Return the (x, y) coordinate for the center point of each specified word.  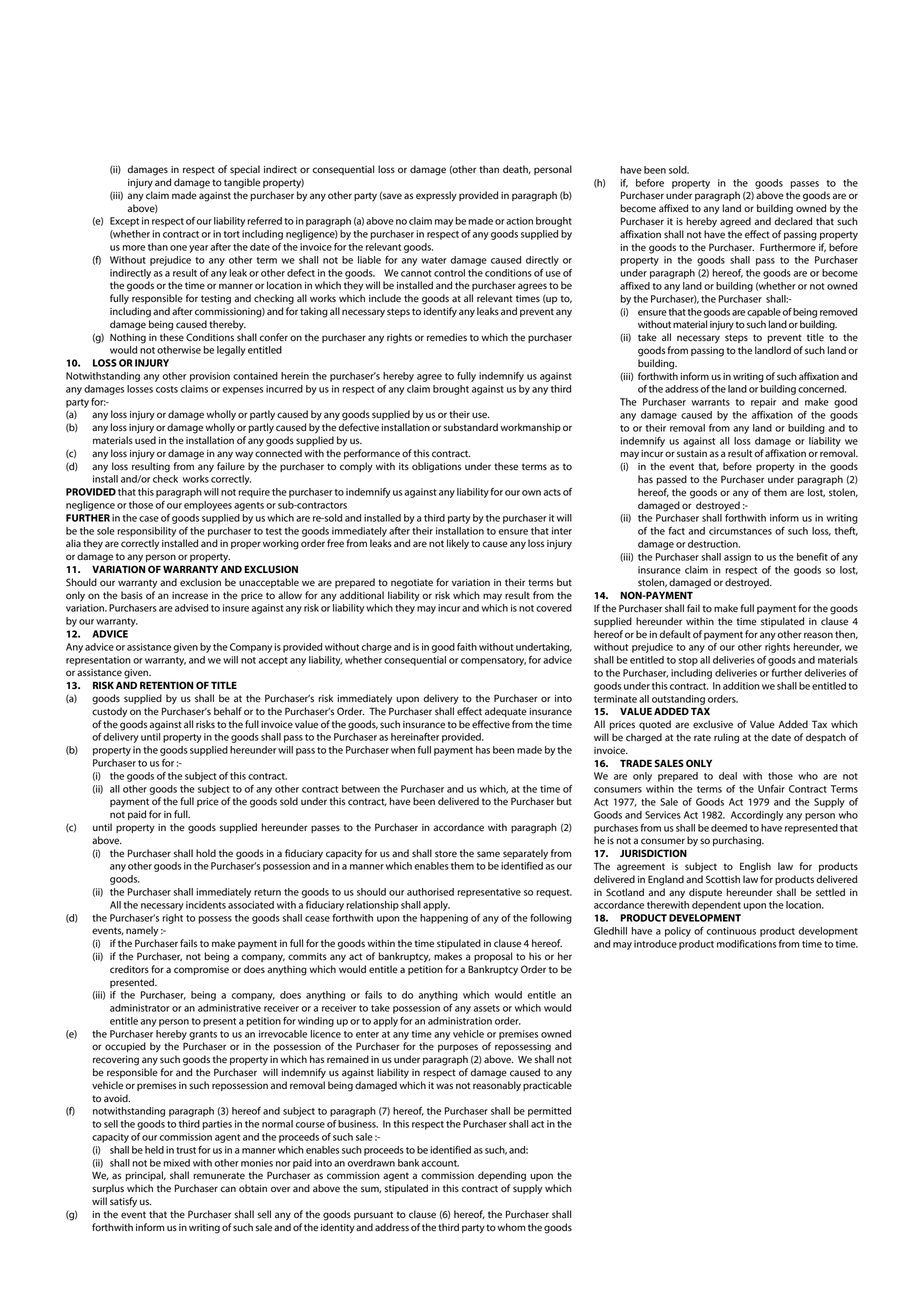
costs (167, 389)
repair (763, 403)
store (446, 854)
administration (460, 1021)
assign (737, 558)
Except (124, 222)
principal (145, 1176)
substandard (471, 427)
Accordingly (757, 816)
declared (793, 221)
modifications (746, 944)
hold (206, 853)
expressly (436, 196)
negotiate (412, 584)
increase (190, 596)
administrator (140, 1008)
